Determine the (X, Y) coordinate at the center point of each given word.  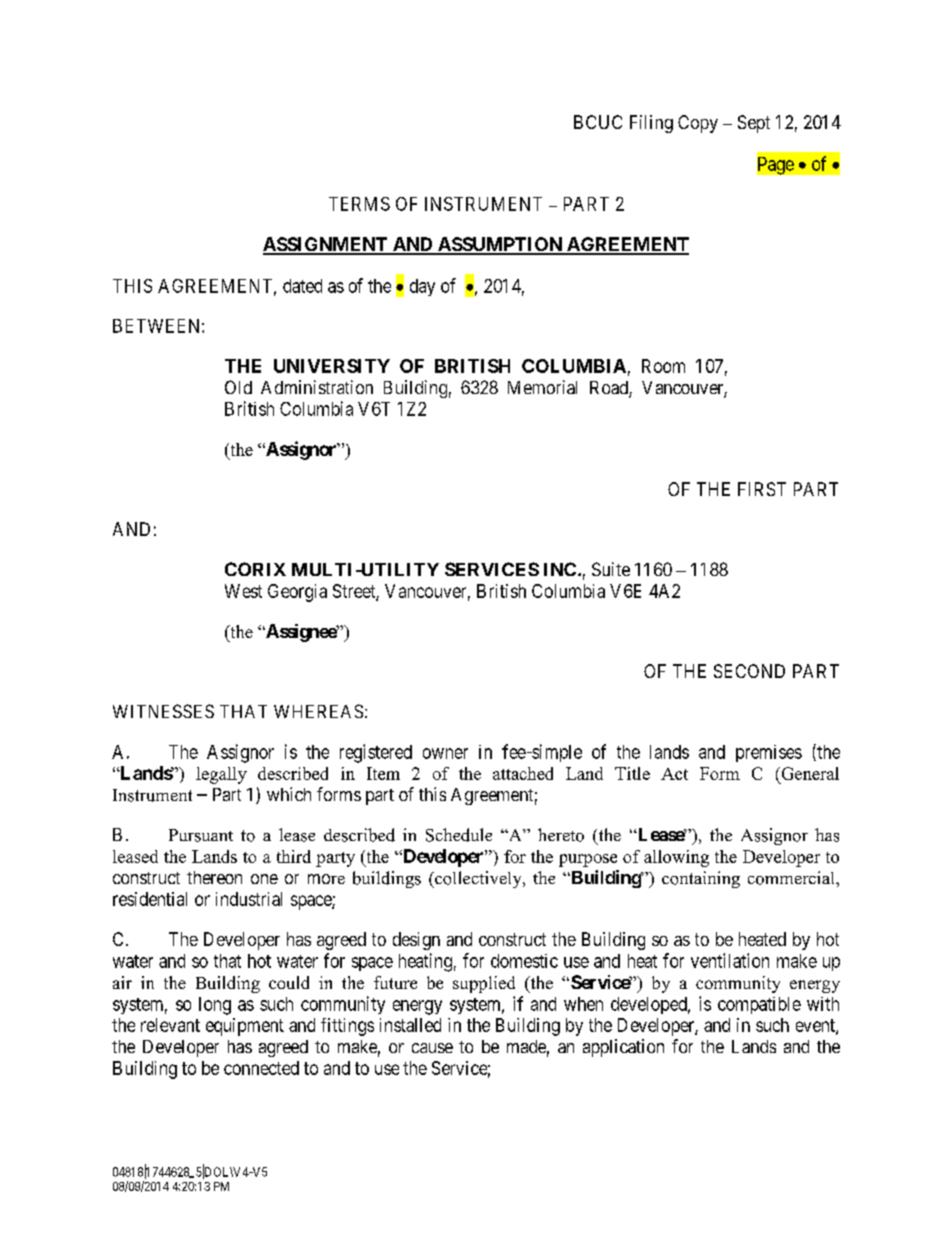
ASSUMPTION (499, 245)
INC (561, 569)
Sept (754, 124)
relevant (170, 1025)
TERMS (359, 204)
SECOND (749, 671)
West (243, 591)
